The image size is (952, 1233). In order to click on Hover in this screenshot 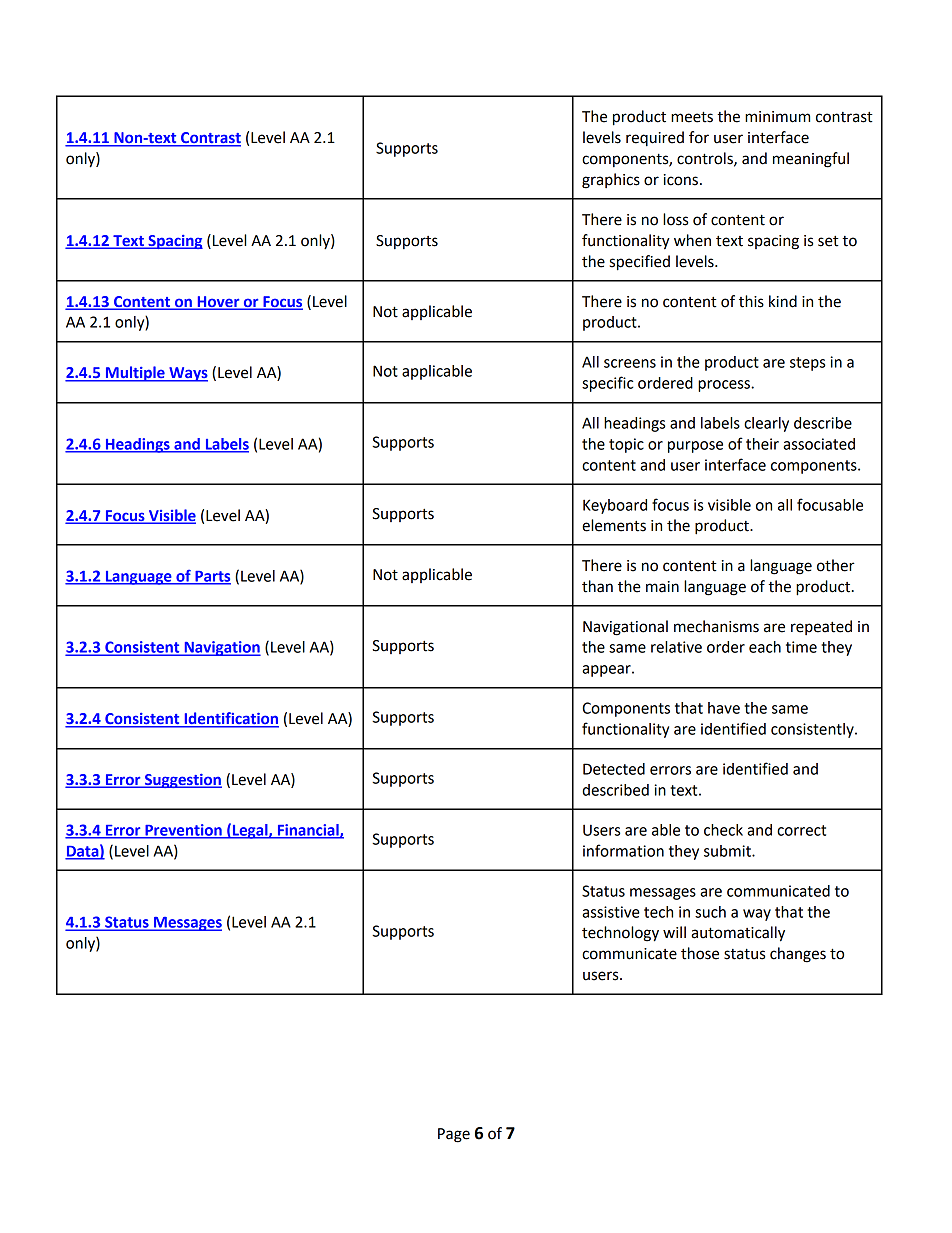, I will do `click(218, 302)`.
